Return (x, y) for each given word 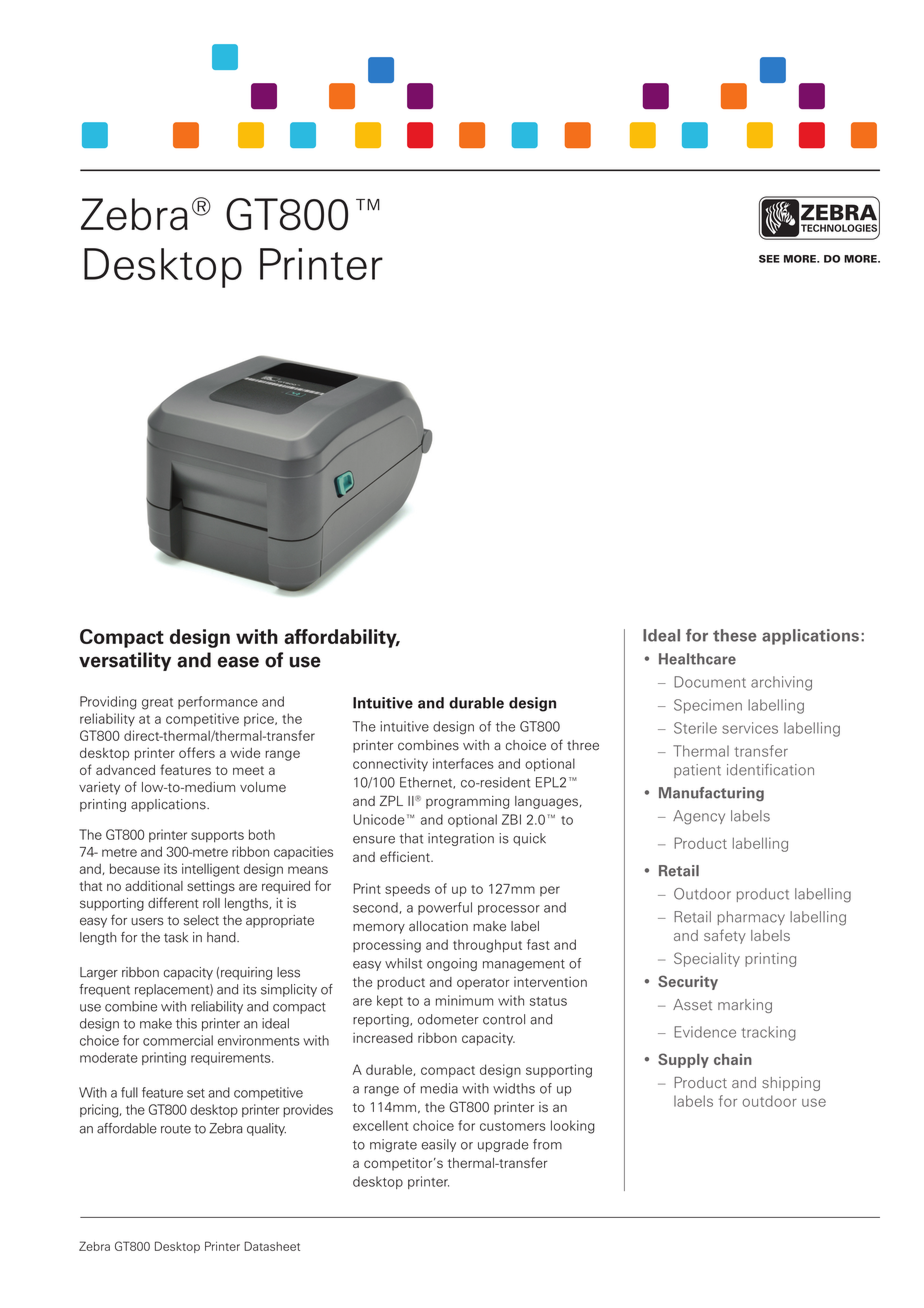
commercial (178, 1040)
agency (699, 817)
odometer (448, 1019)
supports (217, 836)
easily (438, 1145)
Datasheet (272, 1246)
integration (461, 839)
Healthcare (697, 659)
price (260, 719)
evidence (705, 1032)
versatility (125, 661)
